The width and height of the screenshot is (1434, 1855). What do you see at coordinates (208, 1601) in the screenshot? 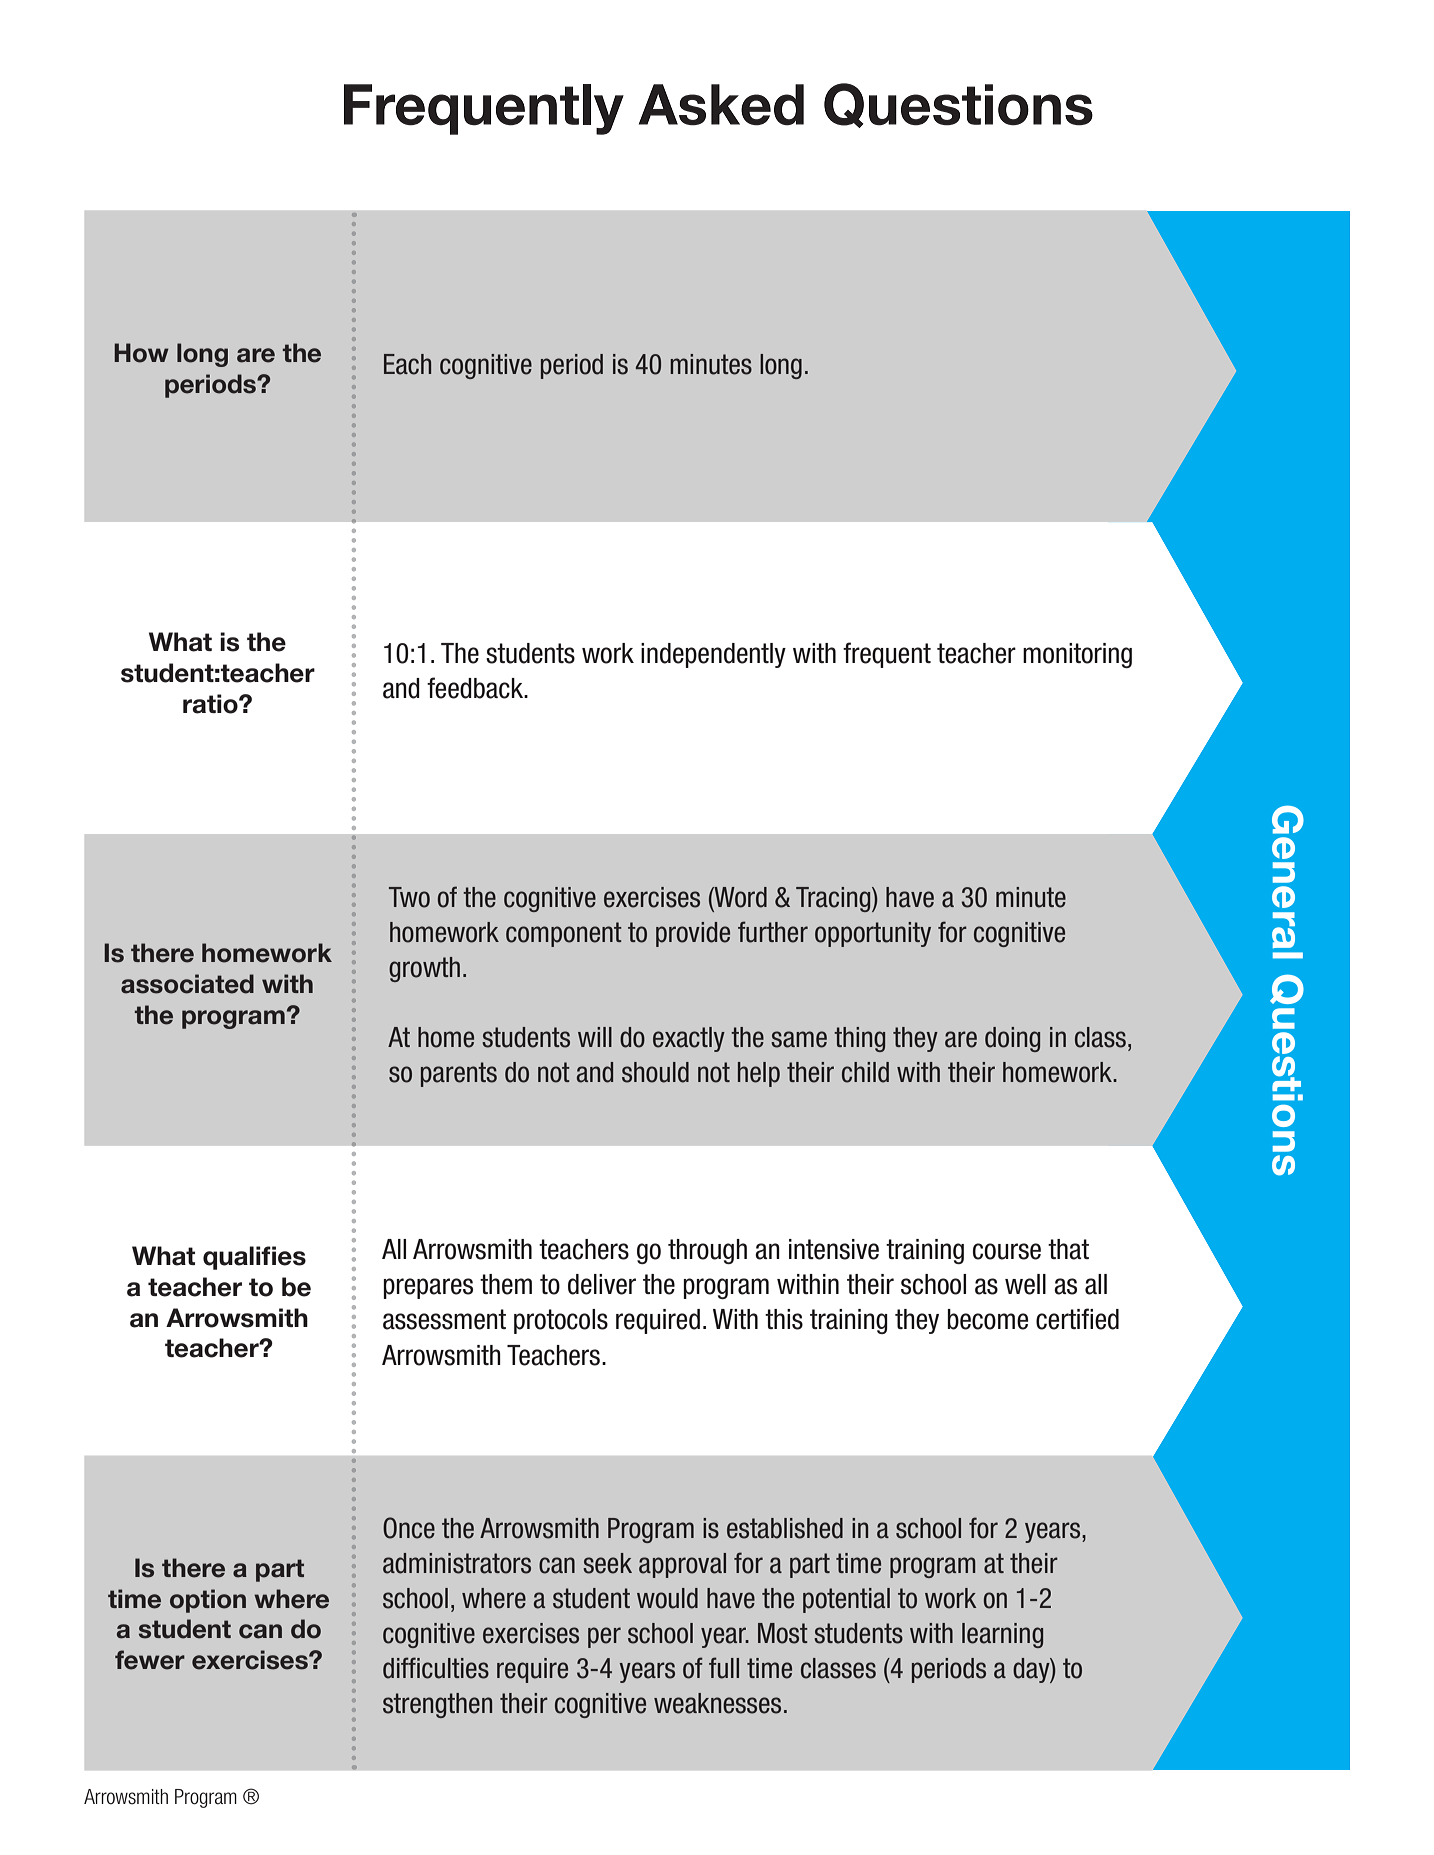
I see `option` at bounding box center [208, 1601].
